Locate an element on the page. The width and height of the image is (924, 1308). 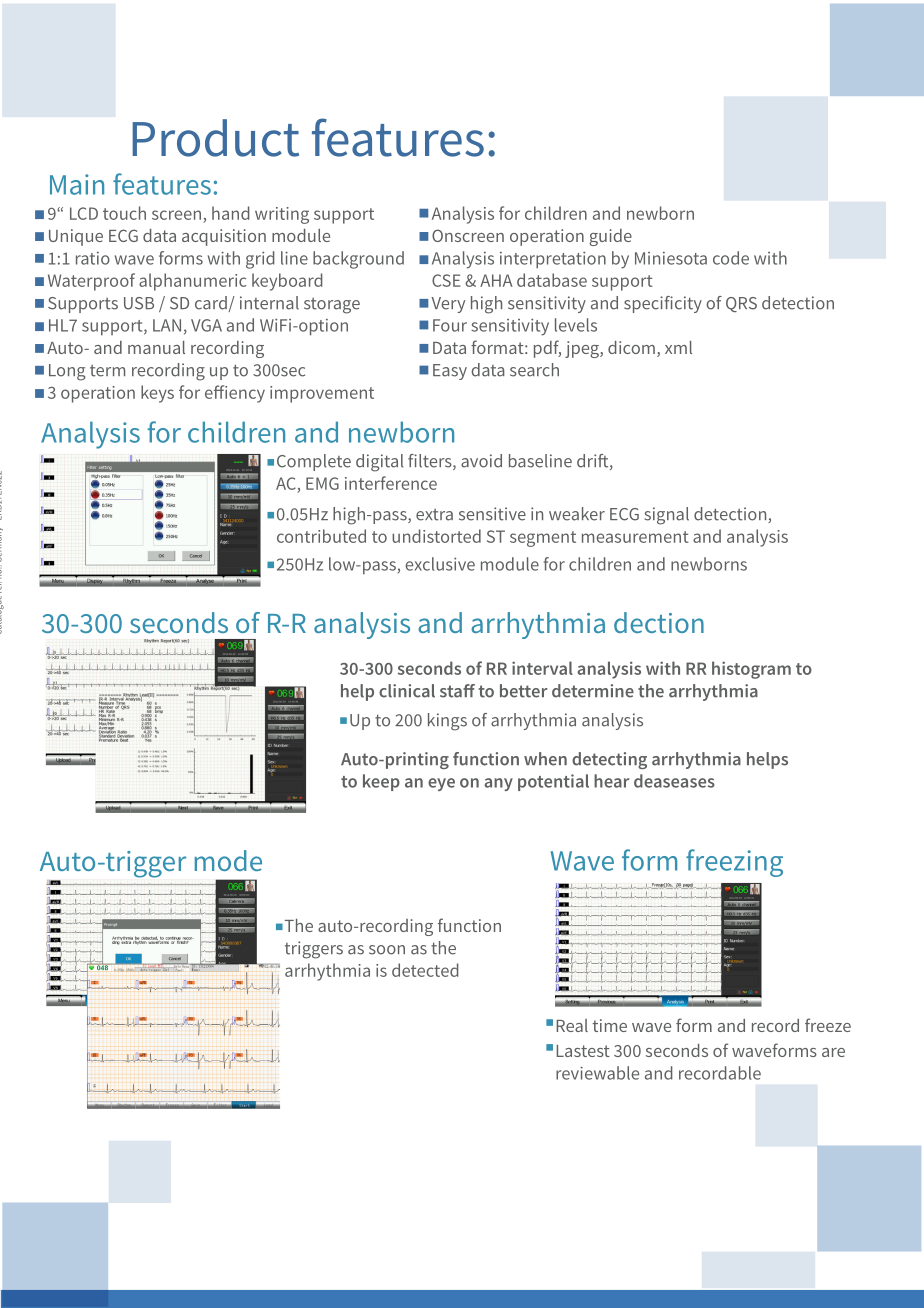
contributed is located at coordinates (321, 536).
